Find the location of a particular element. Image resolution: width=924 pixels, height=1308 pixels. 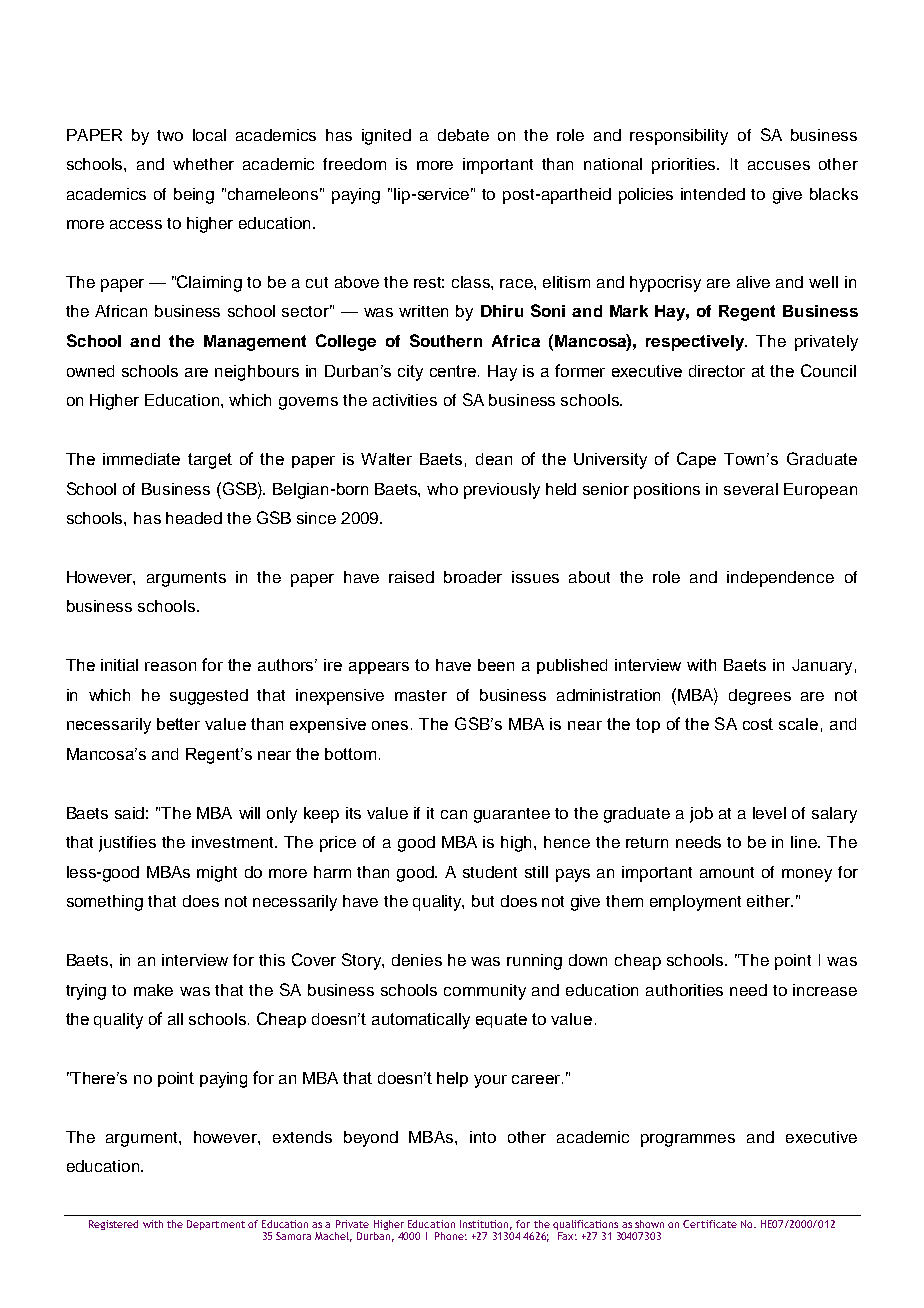

debate is located at coordinates (463, 135).
